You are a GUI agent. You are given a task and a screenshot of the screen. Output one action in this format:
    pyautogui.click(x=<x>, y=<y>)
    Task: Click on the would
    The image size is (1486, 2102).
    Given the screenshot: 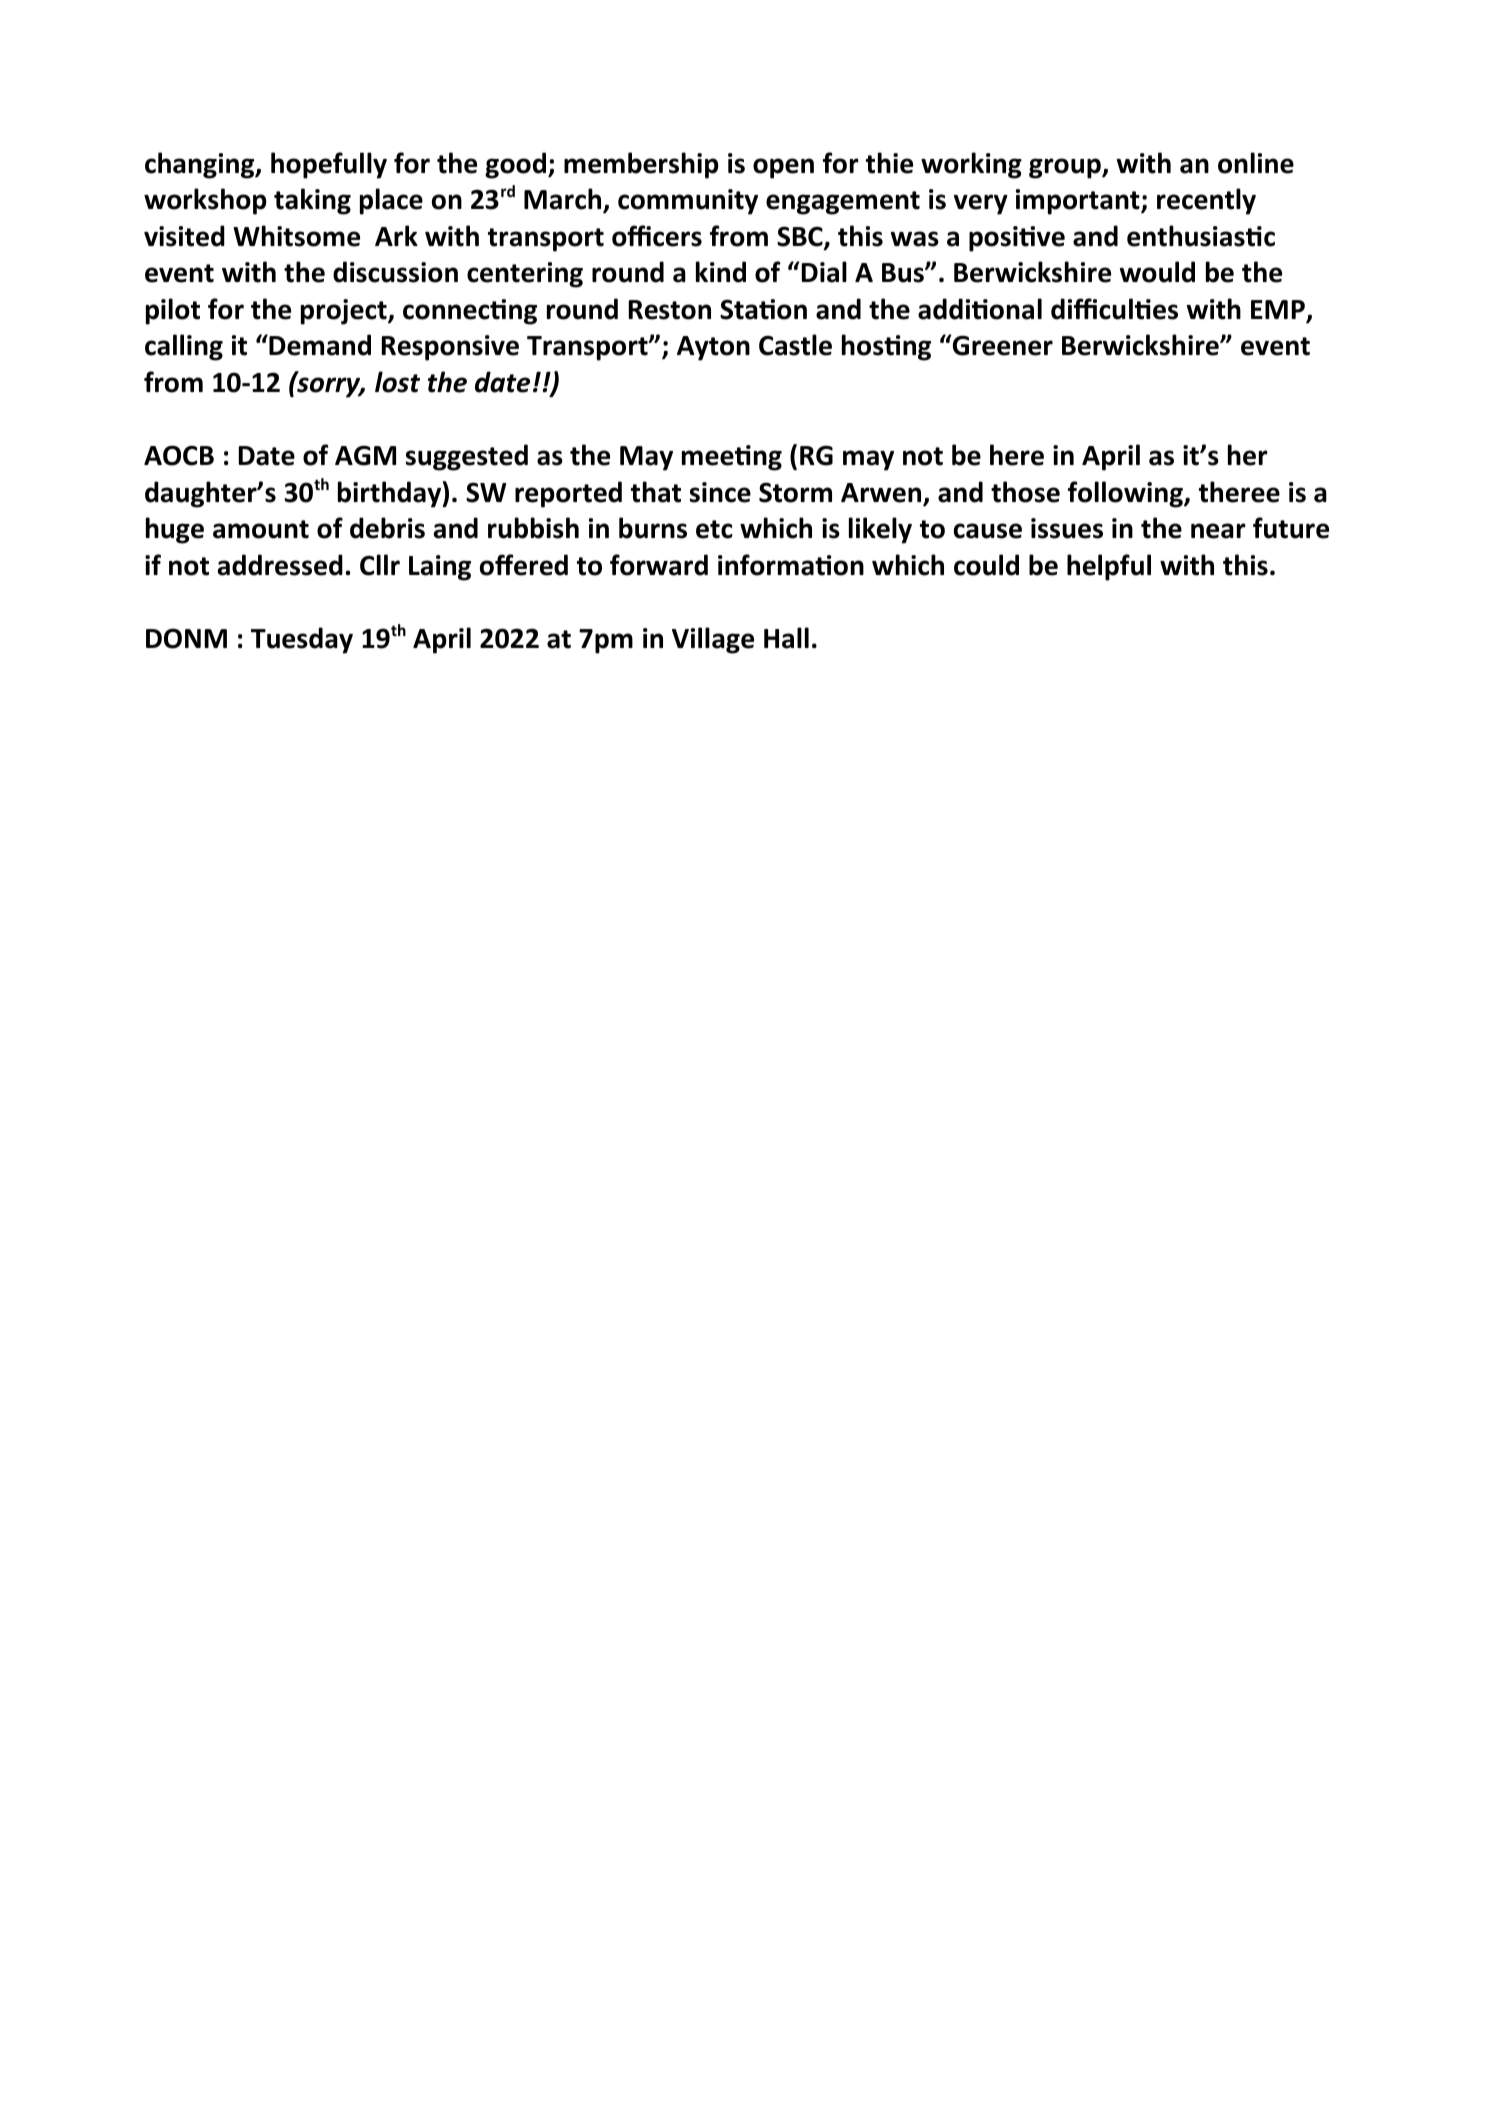 What is the action you would take?
    pyautogui.click(x=1157, y=272)
